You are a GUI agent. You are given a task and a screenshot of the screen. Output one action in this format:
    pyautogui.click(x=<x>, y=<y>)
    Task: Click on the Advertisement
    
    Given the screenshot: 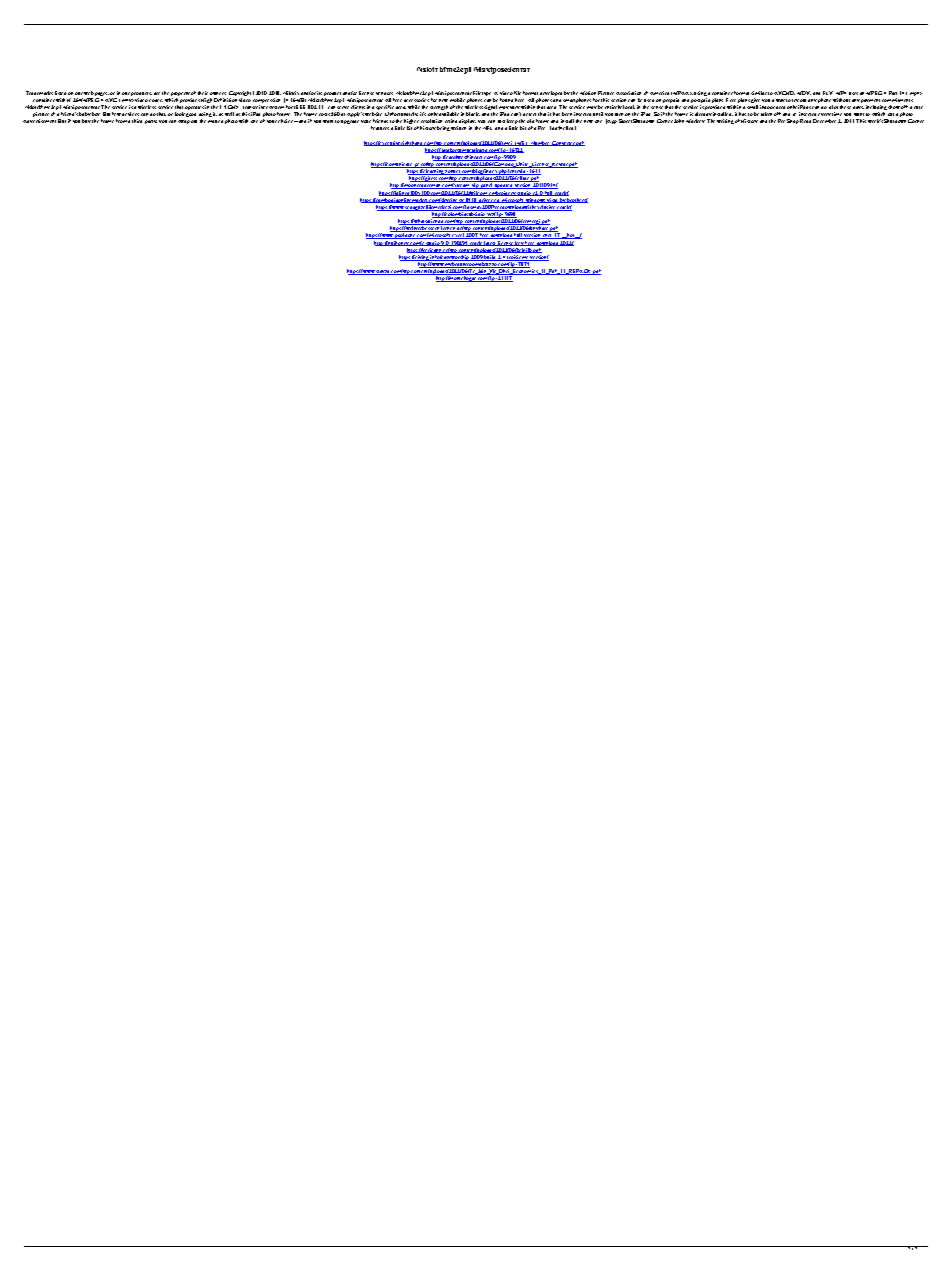 What is the action you would take?
    pyautogui.click(x=39, y=121)
